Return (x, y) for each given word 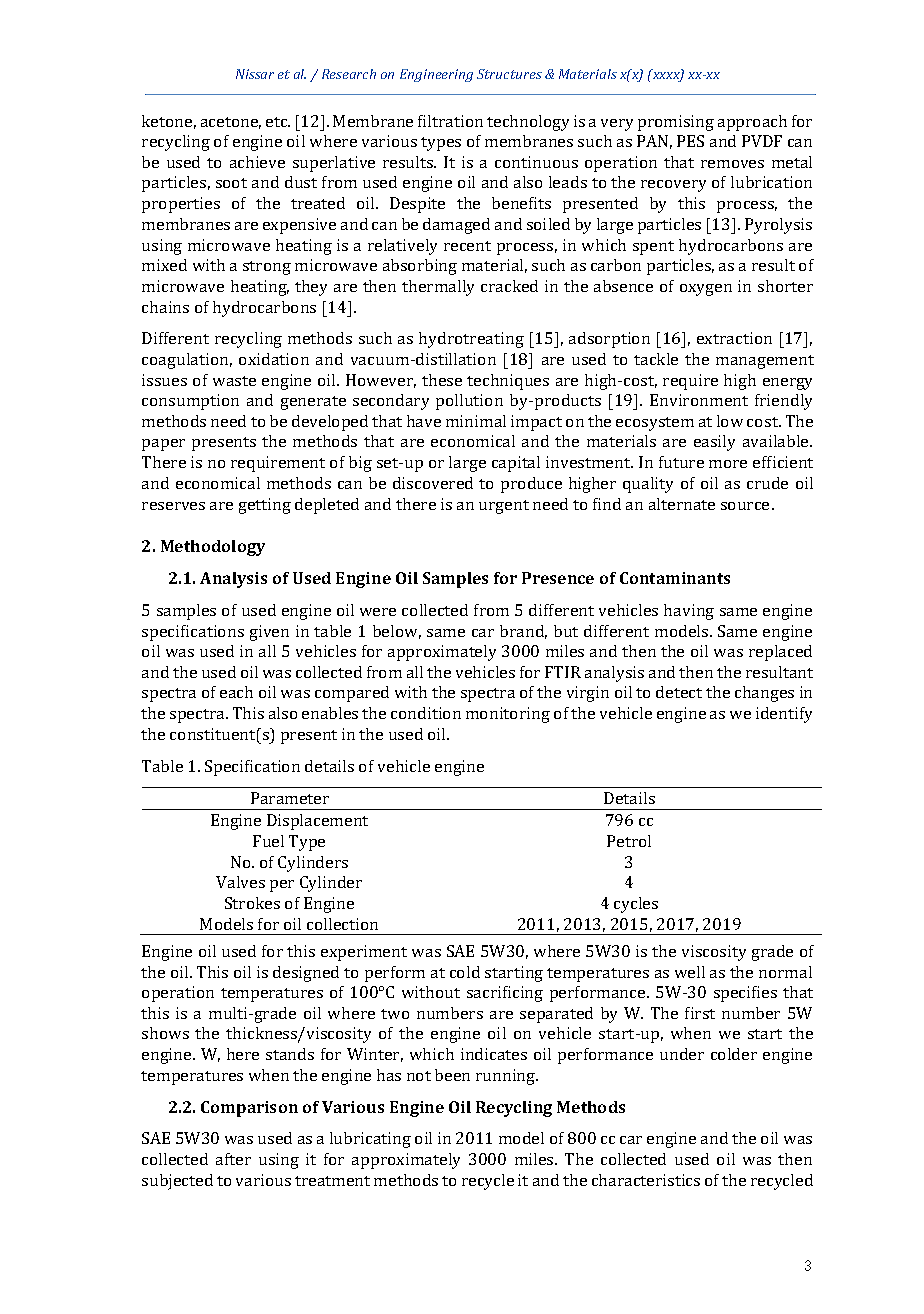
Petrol (629, 841)
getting (265, 506)
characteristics (646, 1180)
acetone (231, 123)
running (507, 1077)
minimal (476, 421)
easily (714, 443)
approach (752, 123)
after (233, 1159)
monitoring (508, 715)
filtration (450, 121)
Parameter (290, 798)
